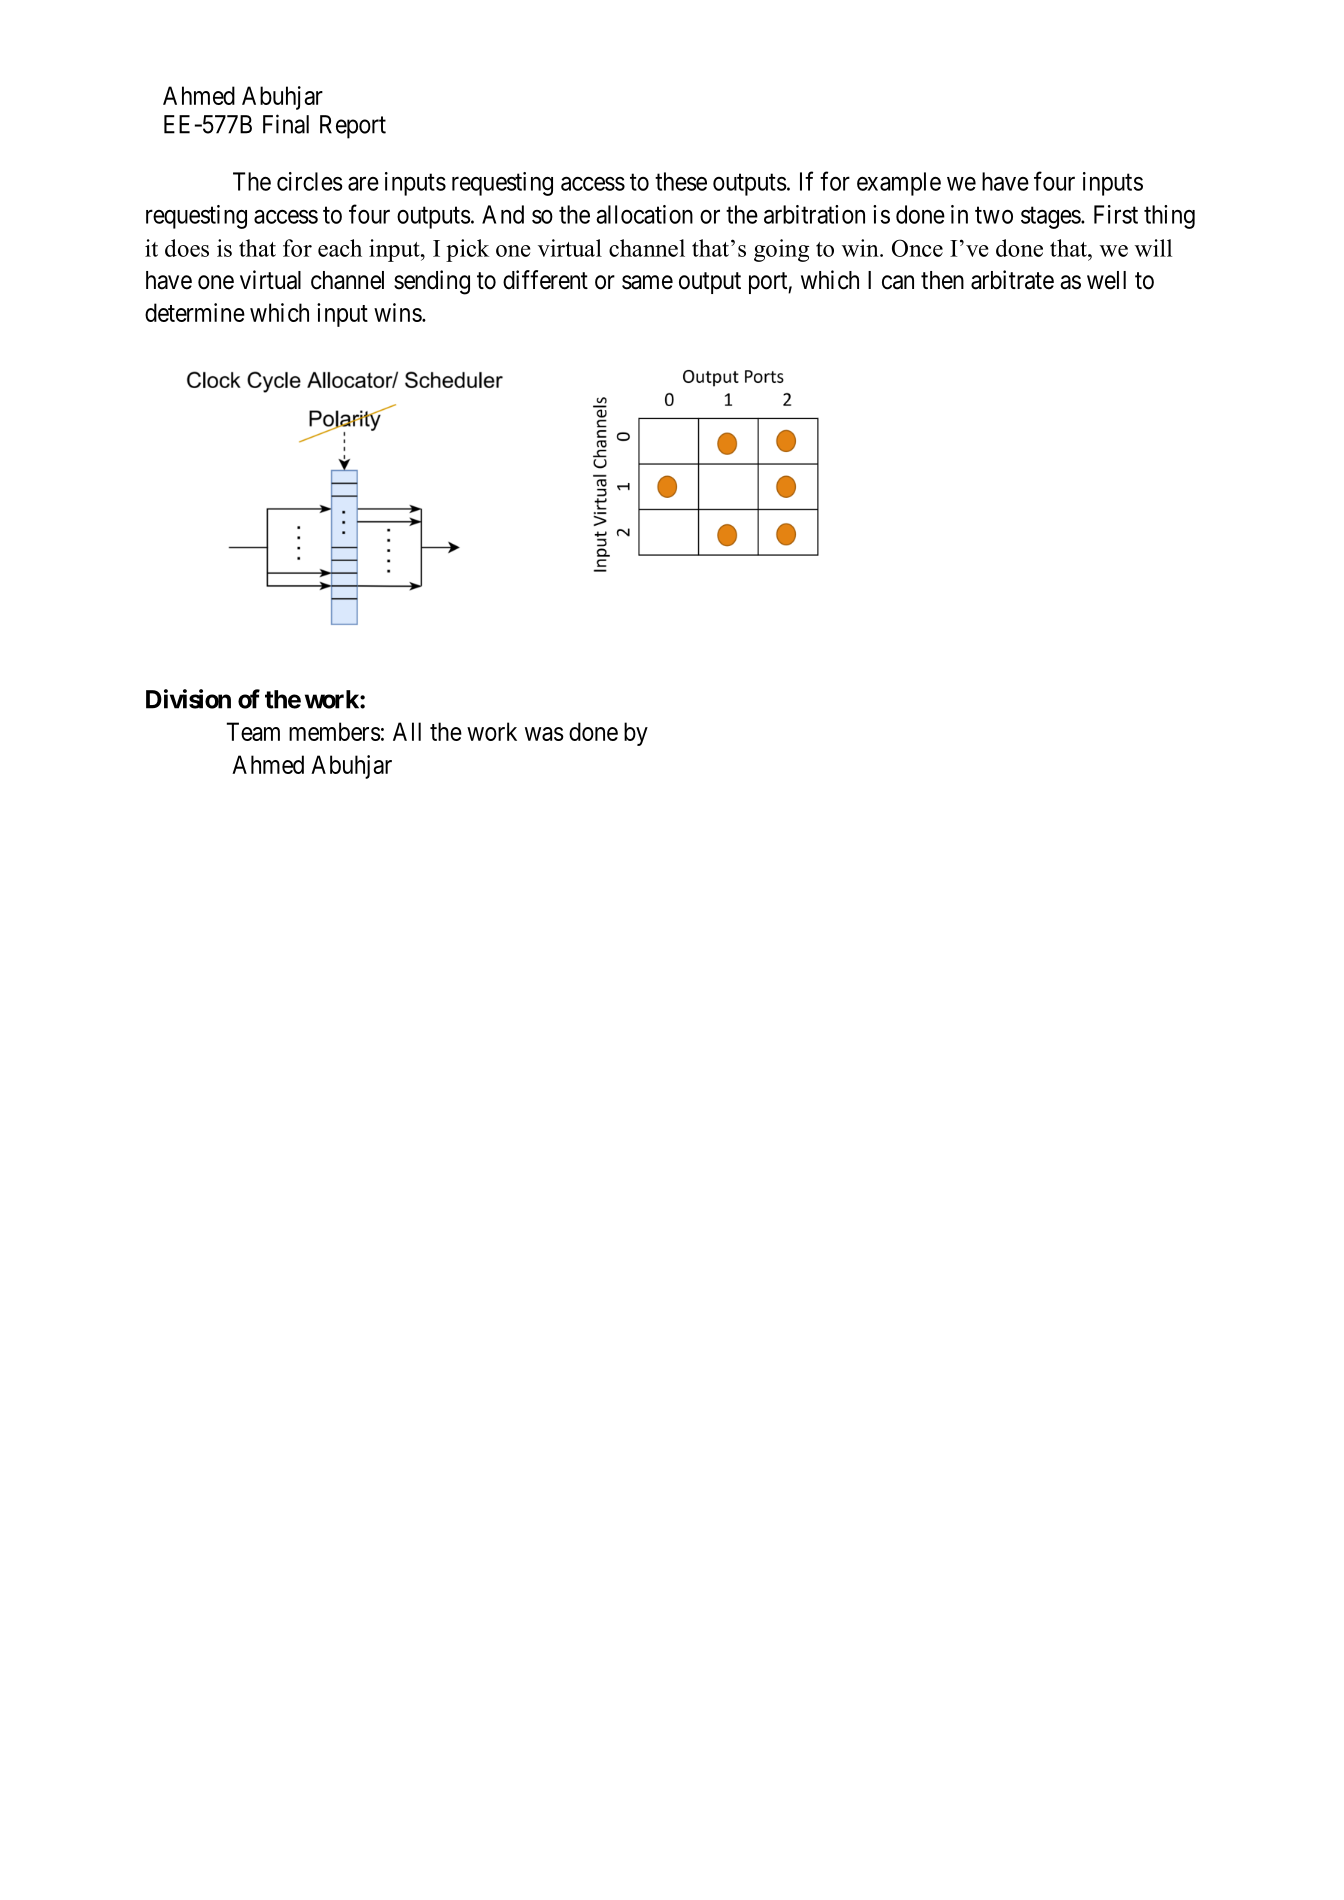  I want to click on determine, so click(195, 312).
